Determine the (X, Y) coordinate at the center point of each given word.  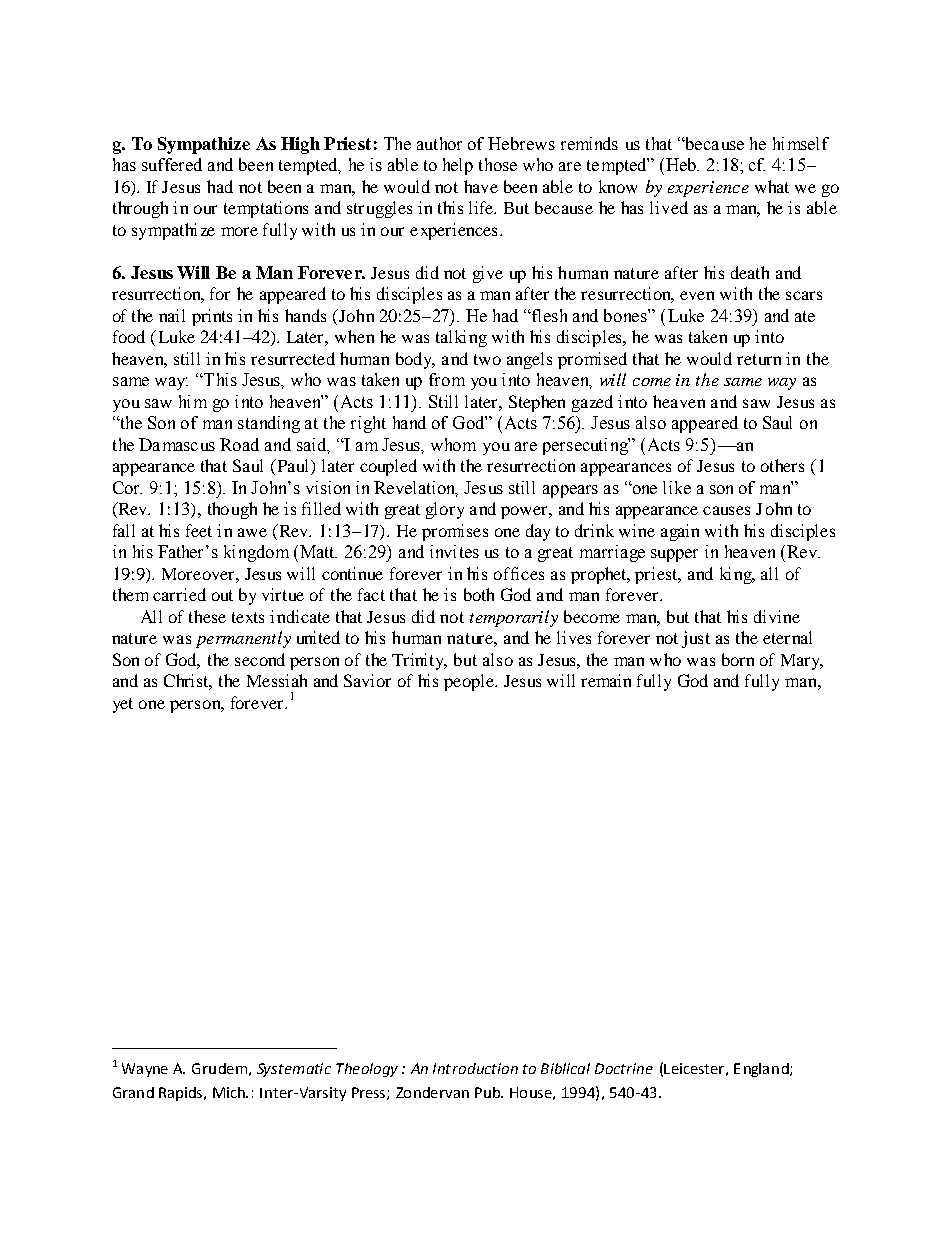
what (772, 186)
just (696, 639)
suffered (172, 164)
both (479, 594)
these (207, 616)
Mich (230, 1092)
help (458, 166)
